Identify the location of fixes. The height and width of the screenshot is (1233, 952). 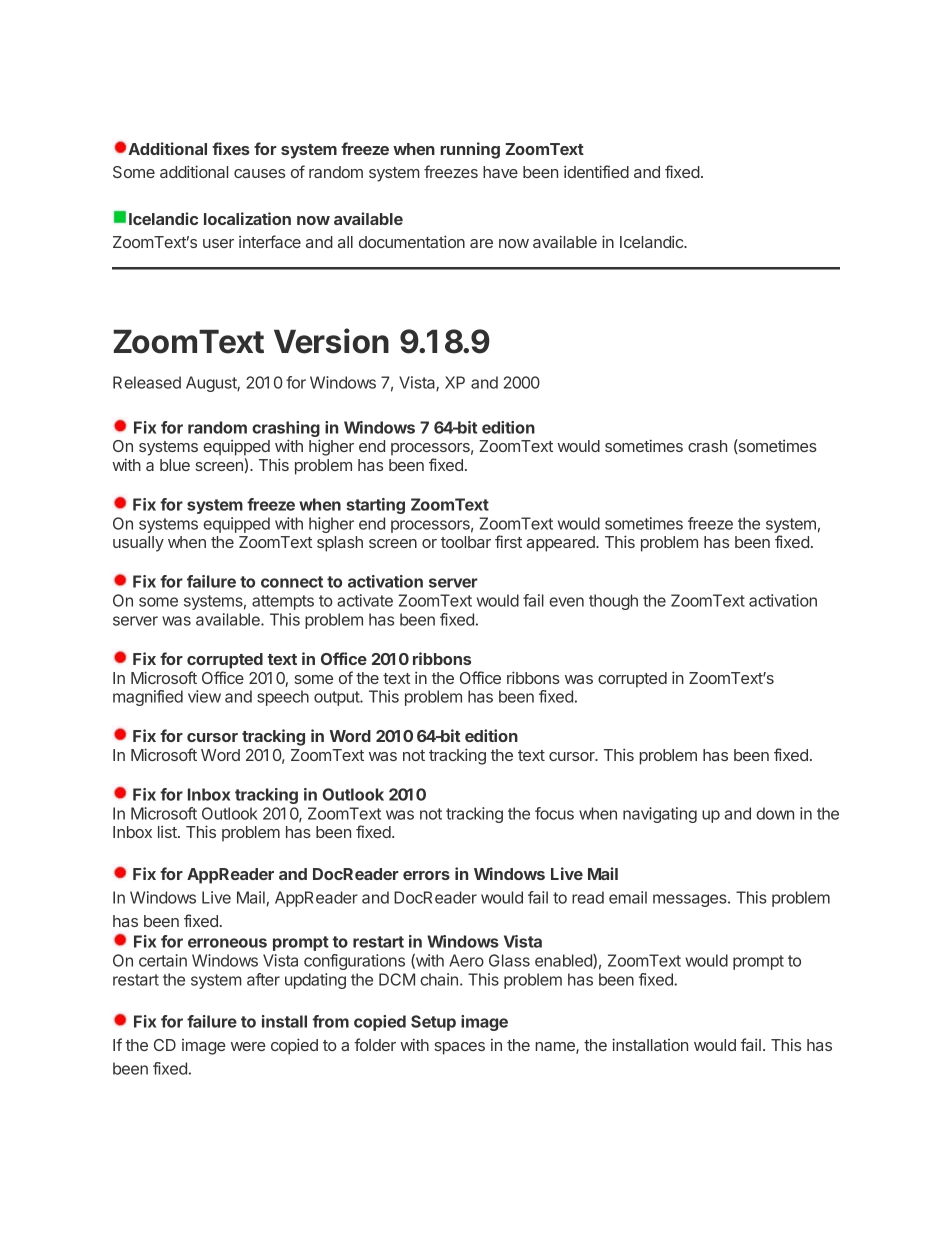
(231, 148).
